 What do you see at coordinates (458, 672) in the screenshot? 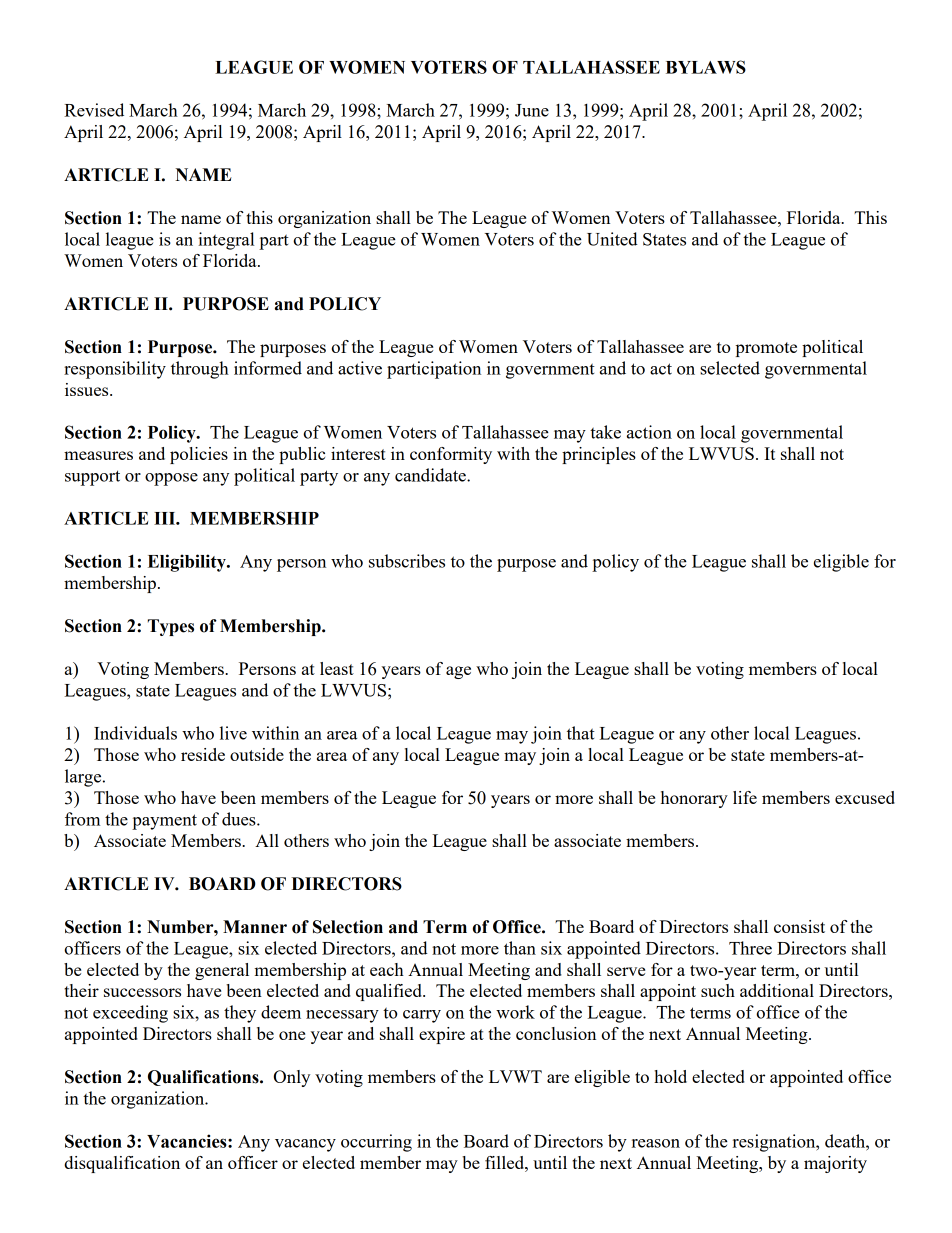
I see `age` at bounding box center [458, 672].
